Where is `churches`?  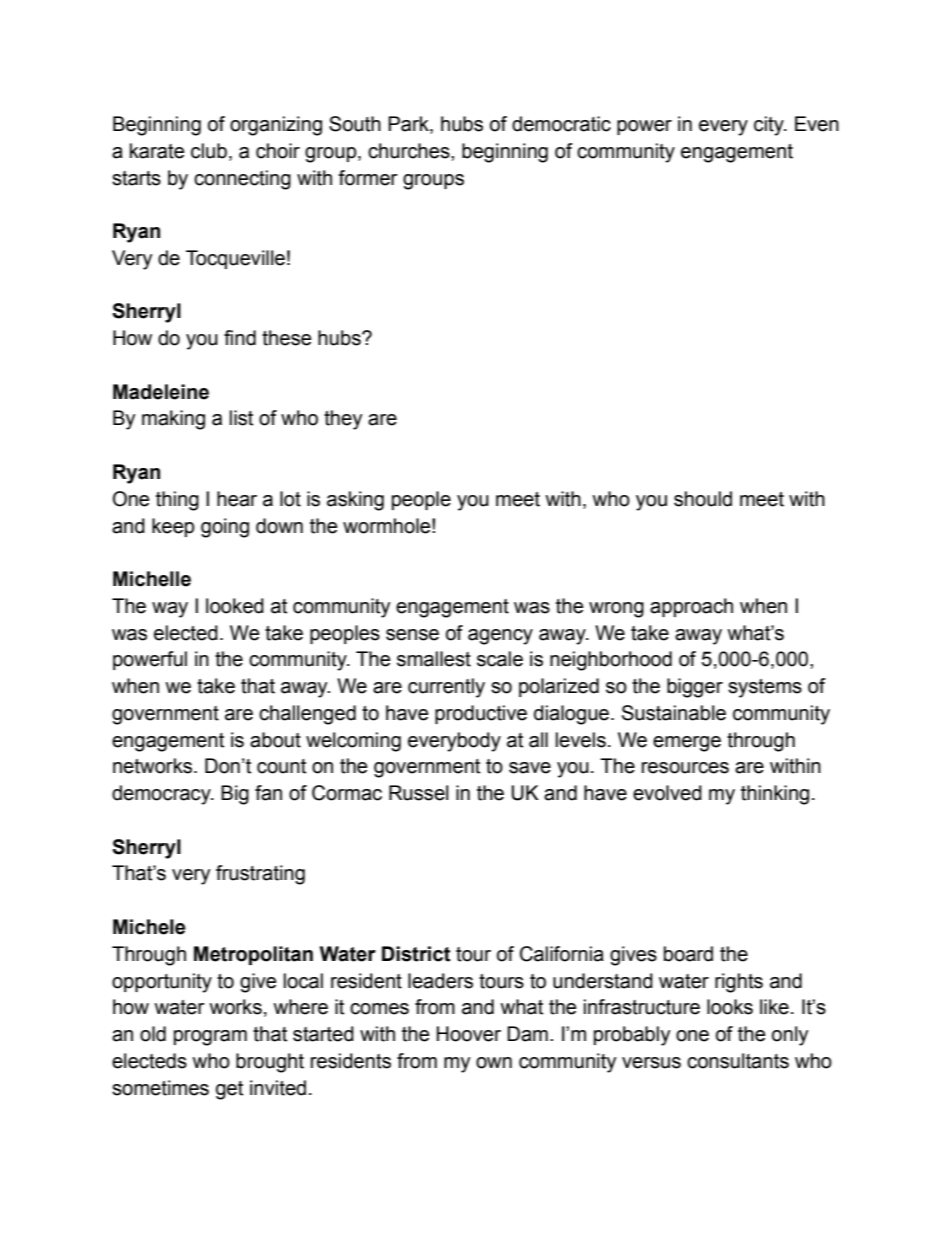 churches is located at coordinates (410, 151).
